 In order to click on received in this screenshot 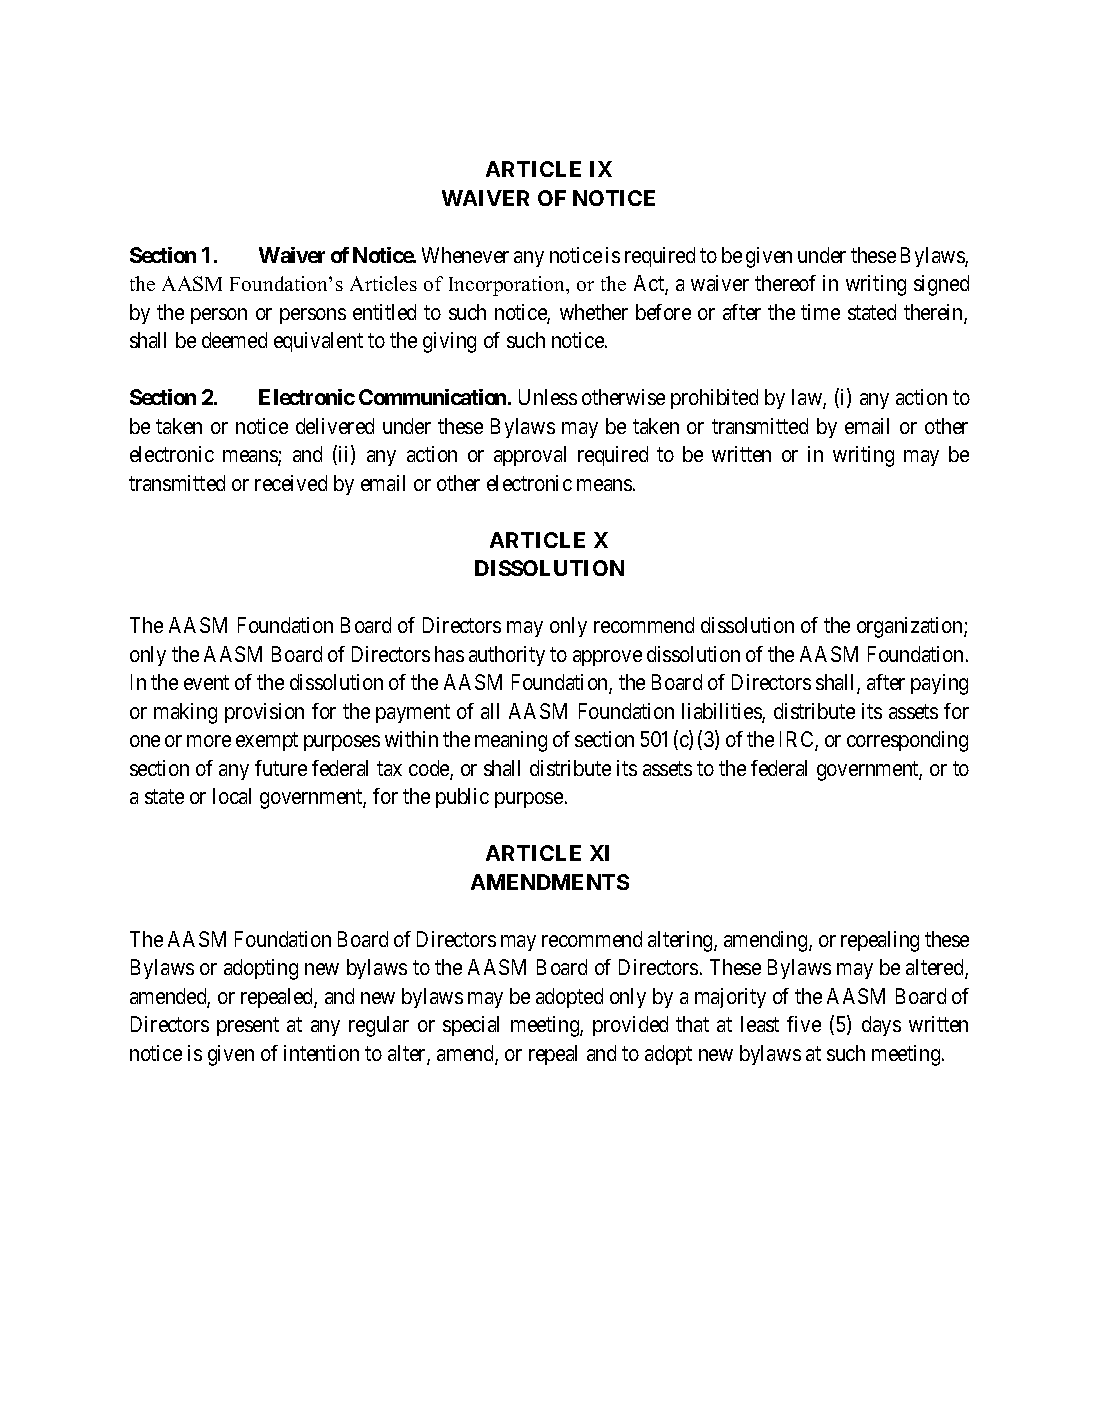, I will do `click(291, 483)`.
